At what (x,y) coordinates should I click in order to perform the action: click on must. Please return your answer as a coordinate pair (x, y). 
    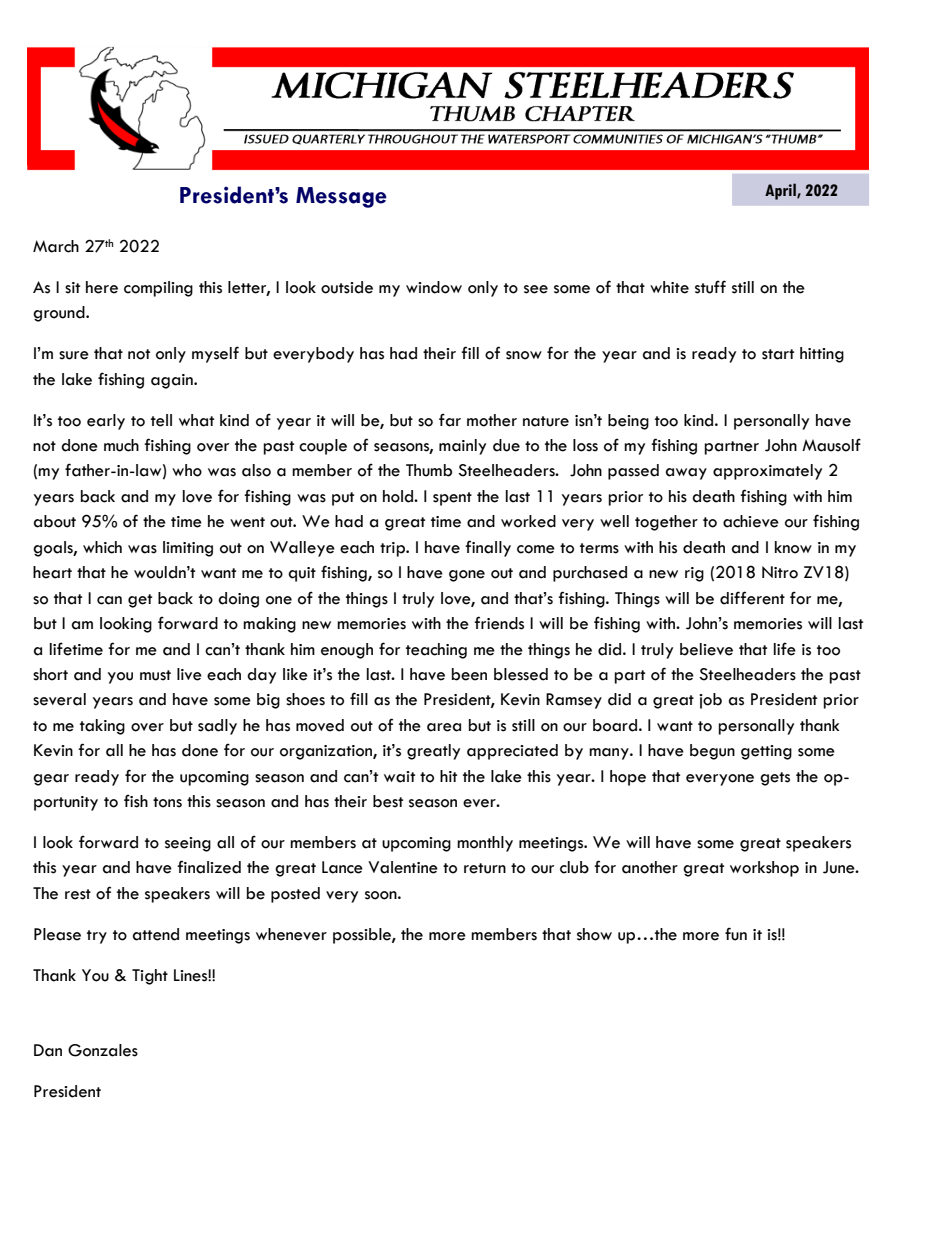
    Looking at the image, I should click on (155, 675).
